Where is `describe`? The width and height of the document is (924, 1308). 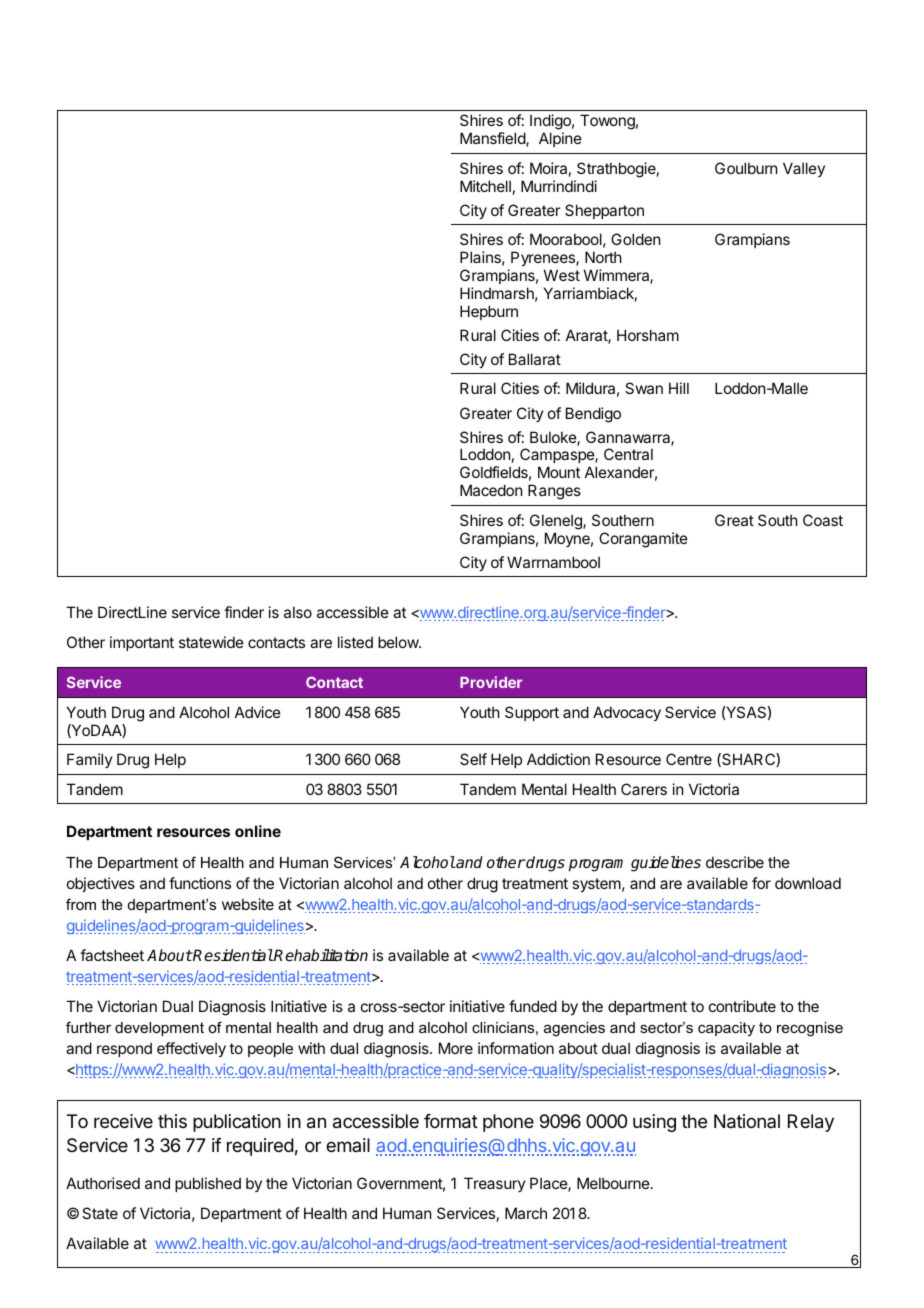 describe is located at coordinates (735, 862).
